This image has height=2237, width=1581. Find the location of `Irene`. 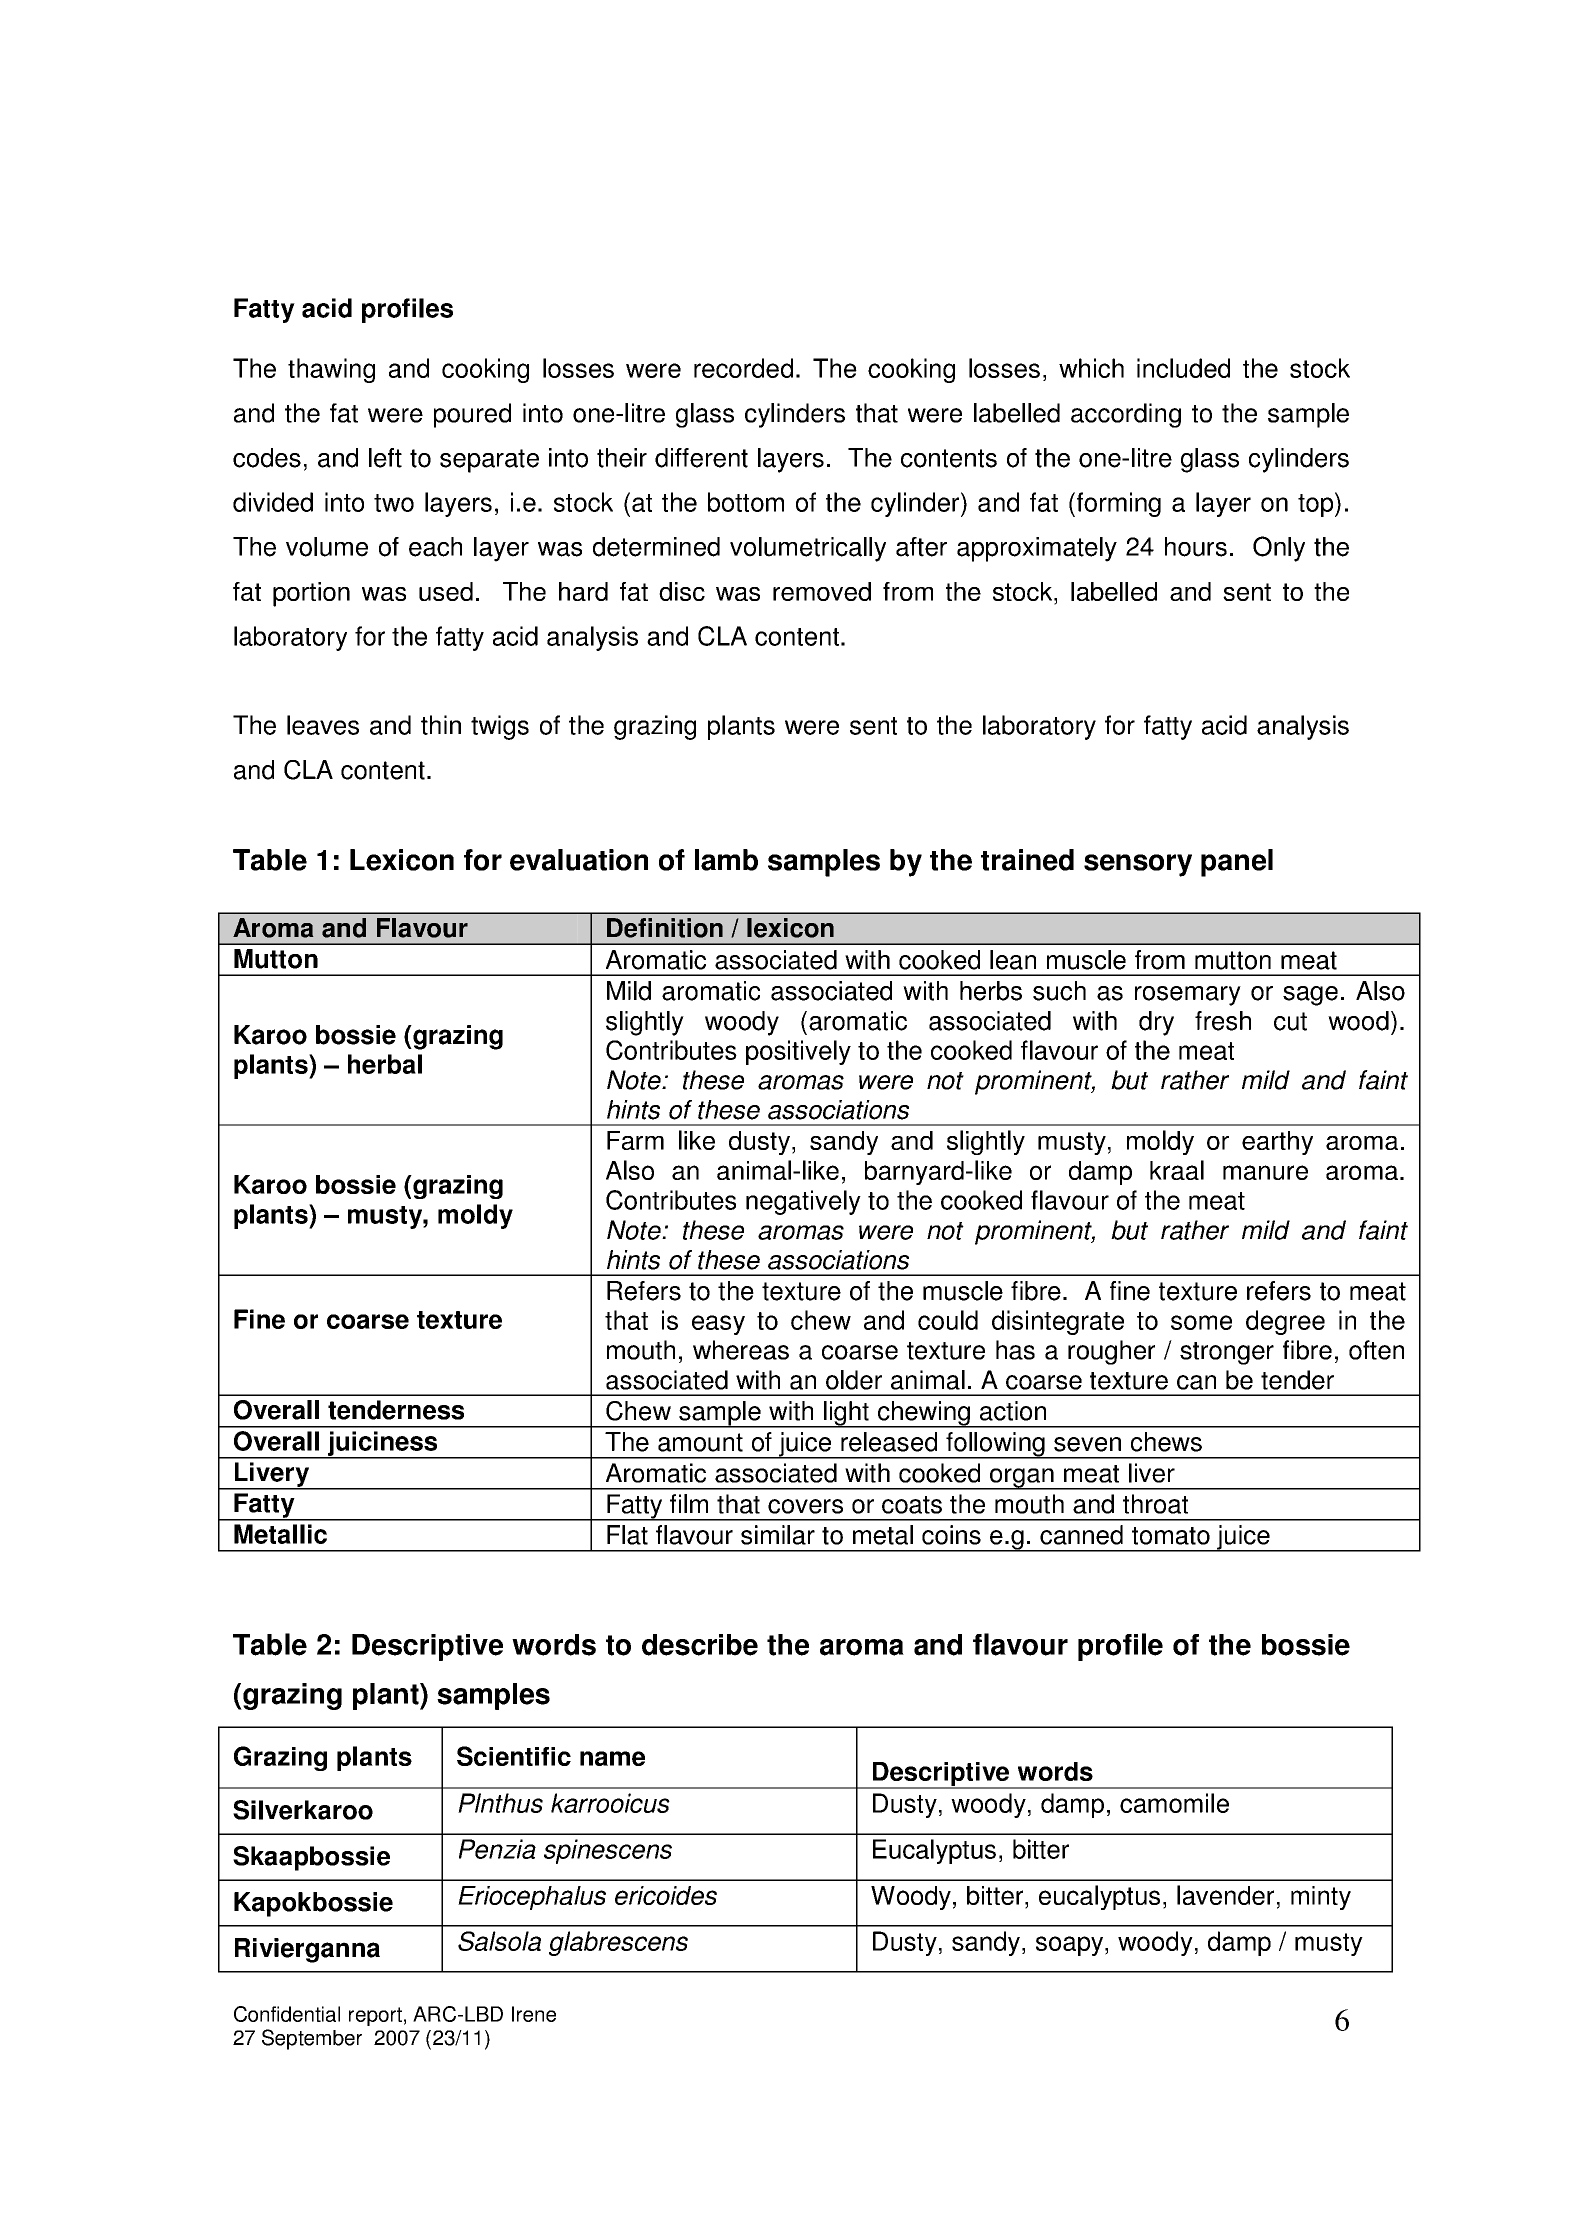

Irene is located at coordinates (534, 2014).
